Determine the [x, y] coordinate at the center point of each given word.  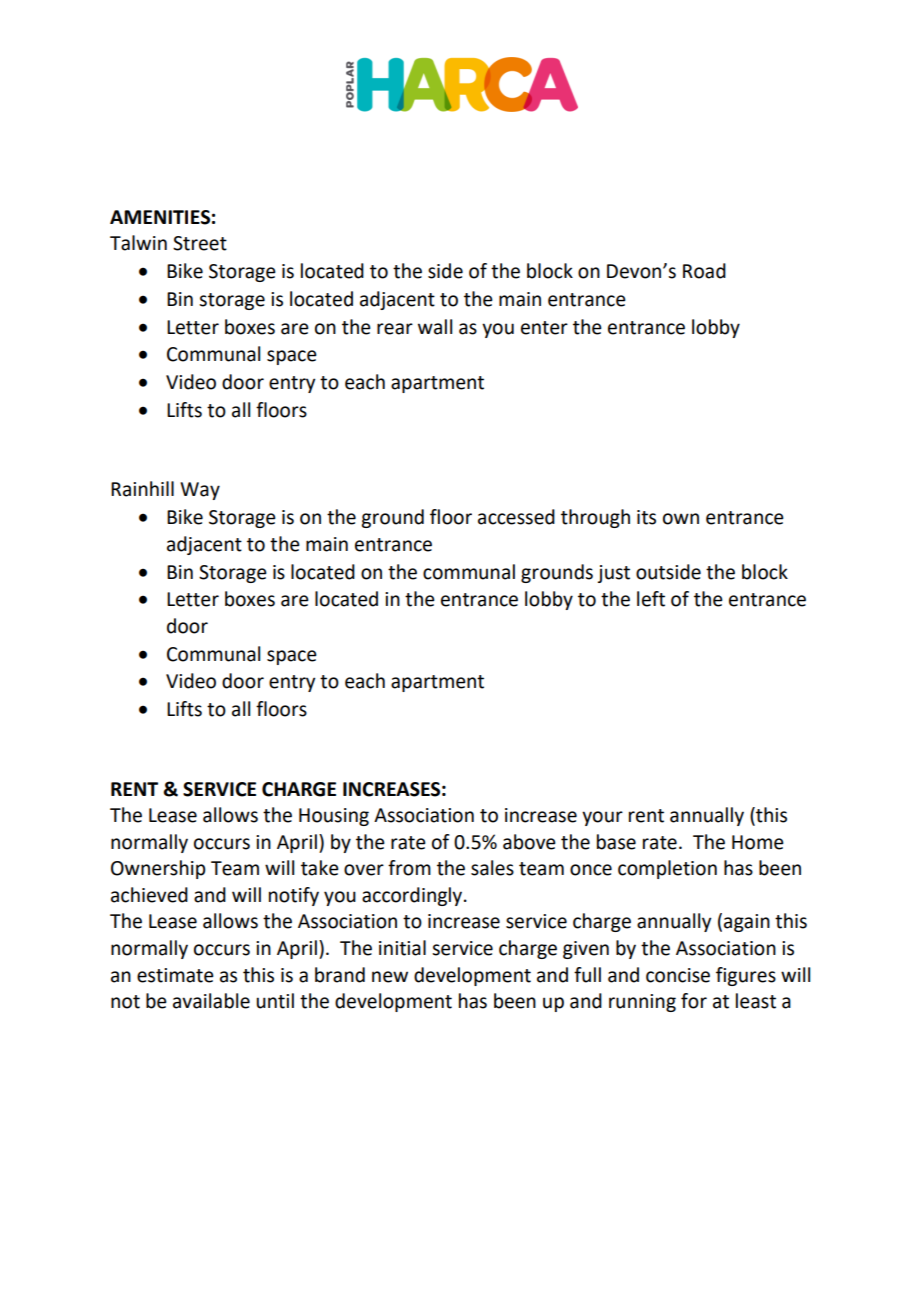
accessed [516, 517]
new [390, 977]
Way [200, 491]
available [211, 1001]
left [651, 599]
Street [200, 243]
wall [435, 327]
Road [704, 271]
